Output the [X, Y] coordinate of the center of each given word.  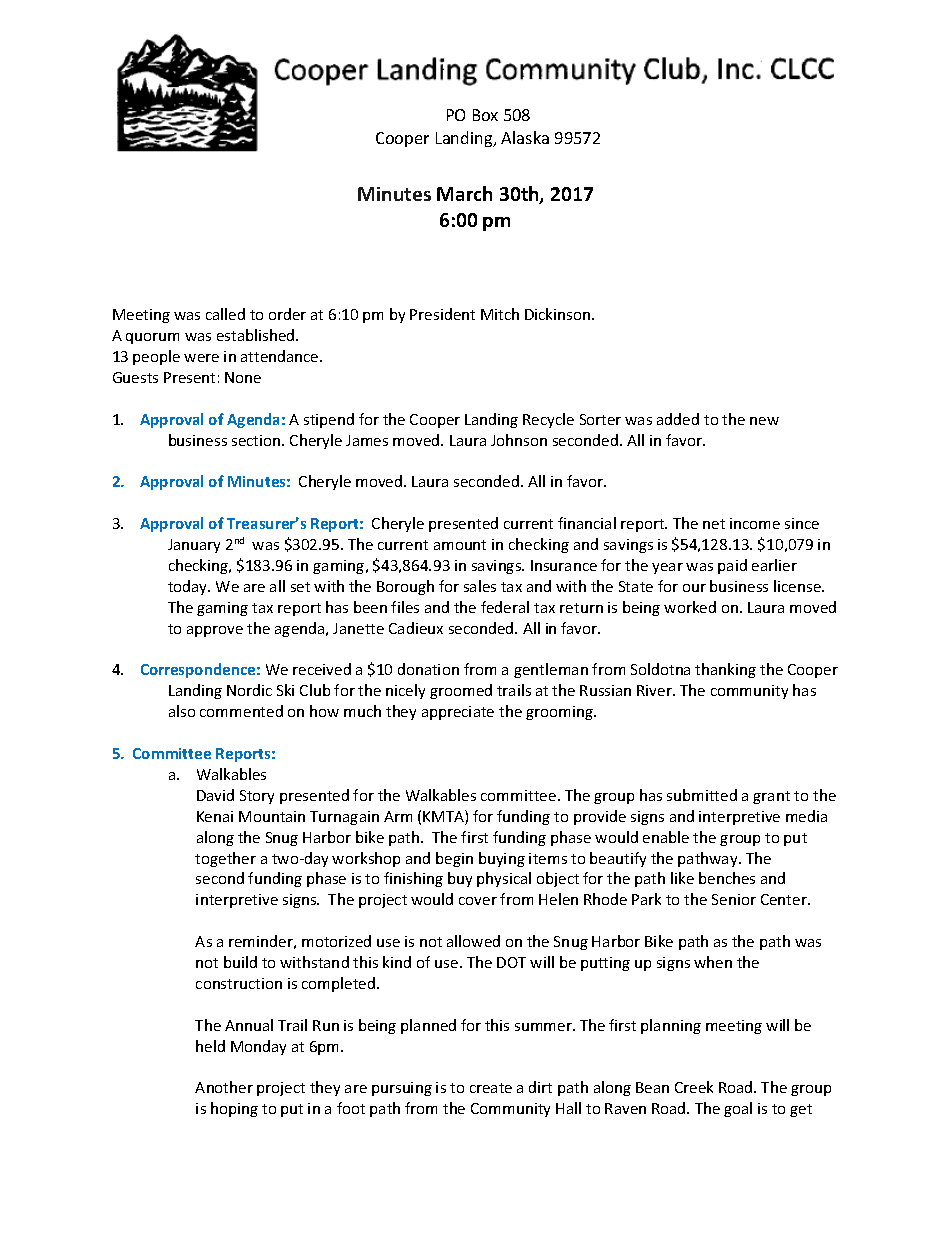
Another [224, 1087]
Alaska [525, 137]
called [225, 314]
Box [485, 115]
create [491, 1088]
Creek [694, 1087]
